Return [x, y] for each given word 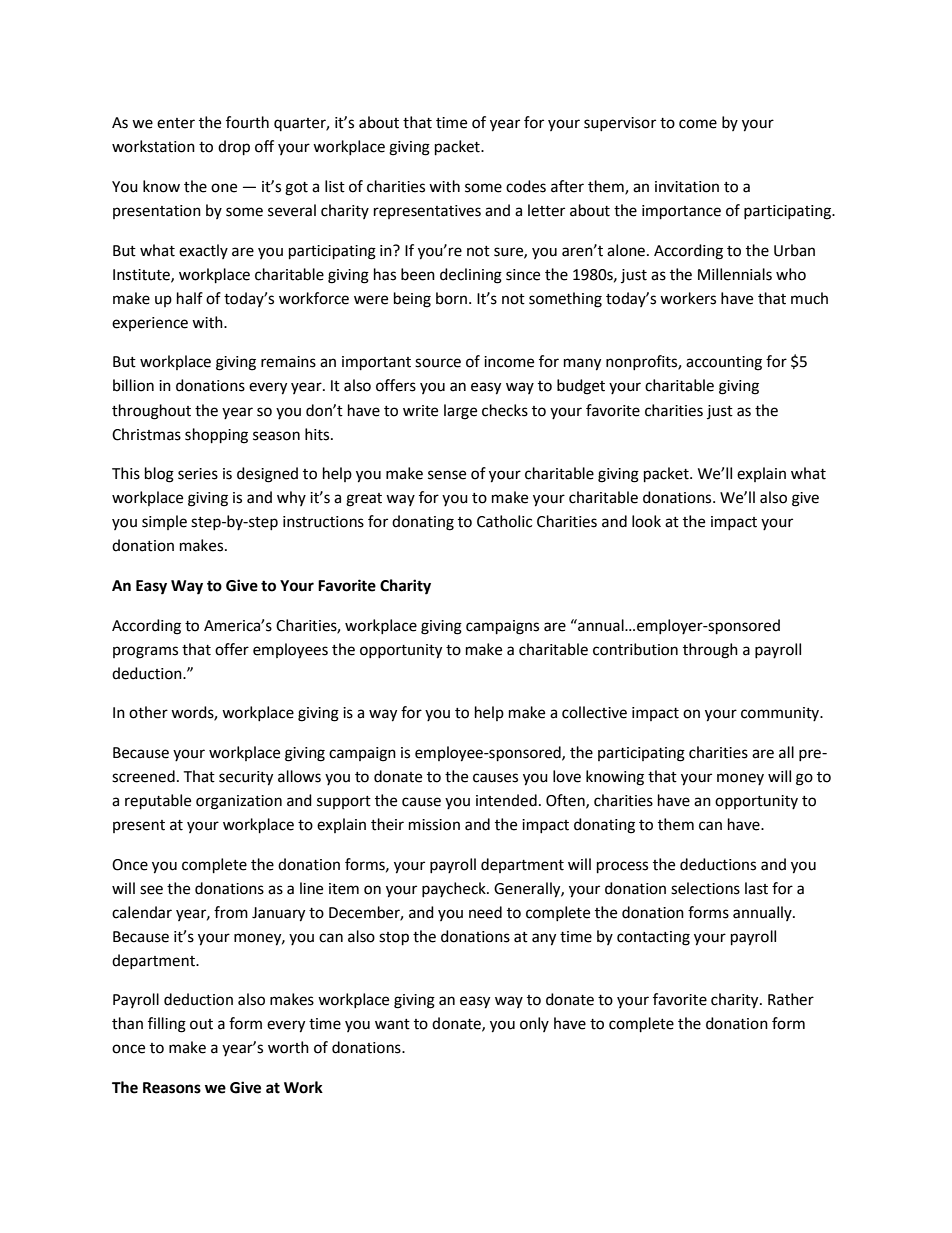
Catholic [504, 521]
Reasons [172, 1088]
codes [526, 186]
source [438, 363]
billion [133, 385]
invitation [687, 187]
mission [434, 825]
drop [234, 148]
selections [705, 888]
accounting [724, 363]
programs [145, 652]
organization [239, 802]
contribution [635, 649]
